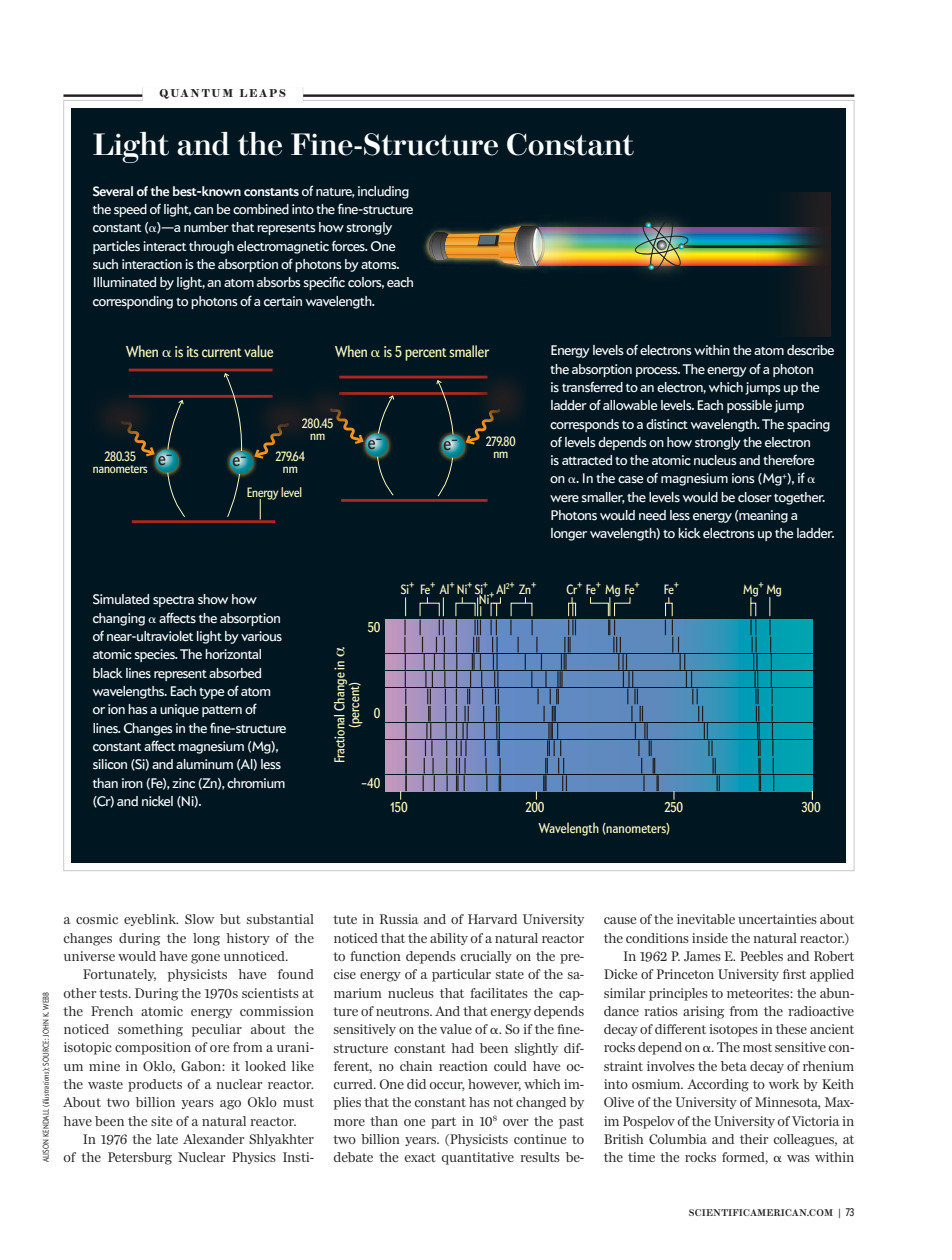  I want to click on including, so click(383, 192).
